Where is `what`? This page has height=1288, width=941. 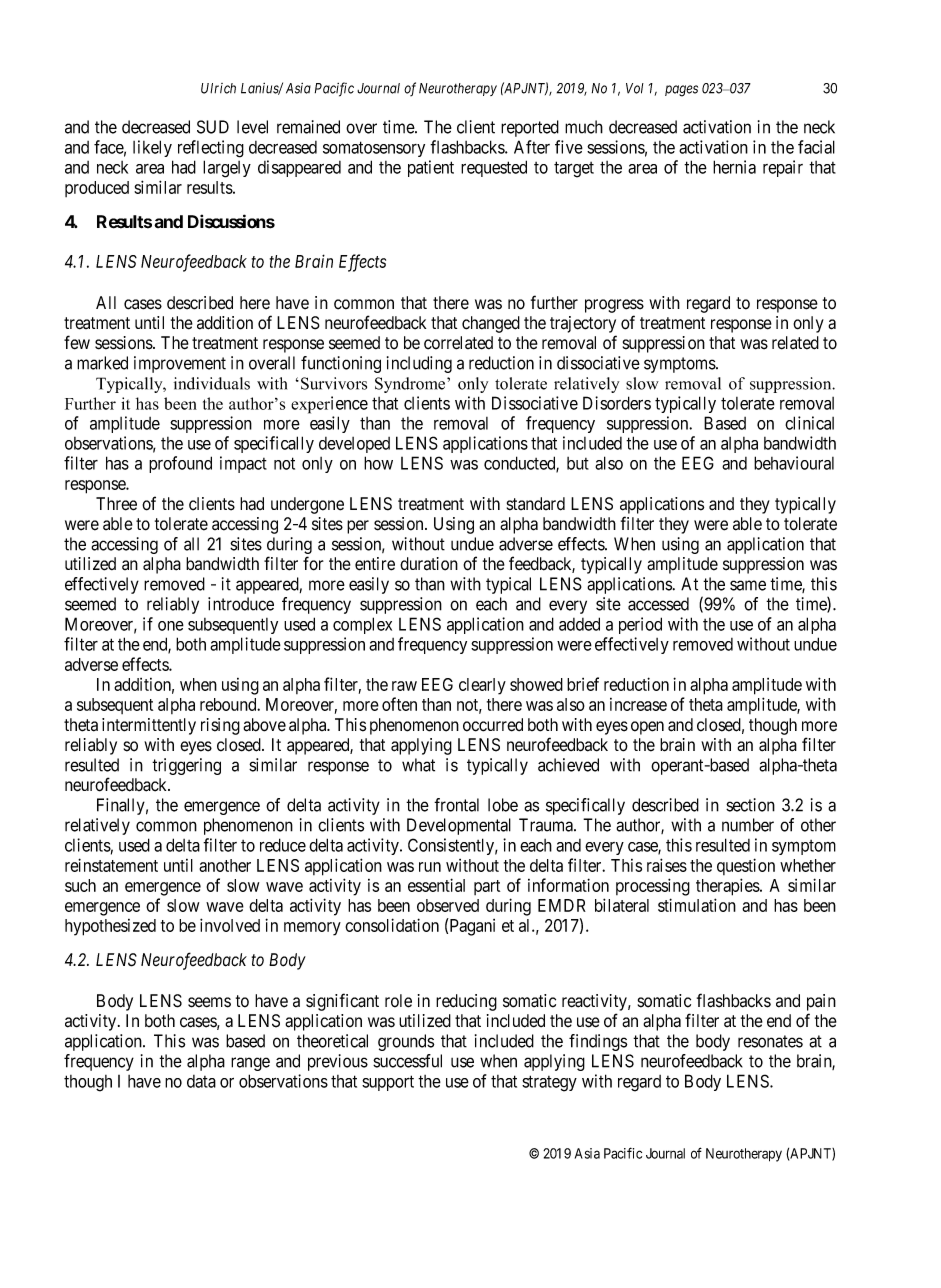
what is located at coordinates (418, 765).
